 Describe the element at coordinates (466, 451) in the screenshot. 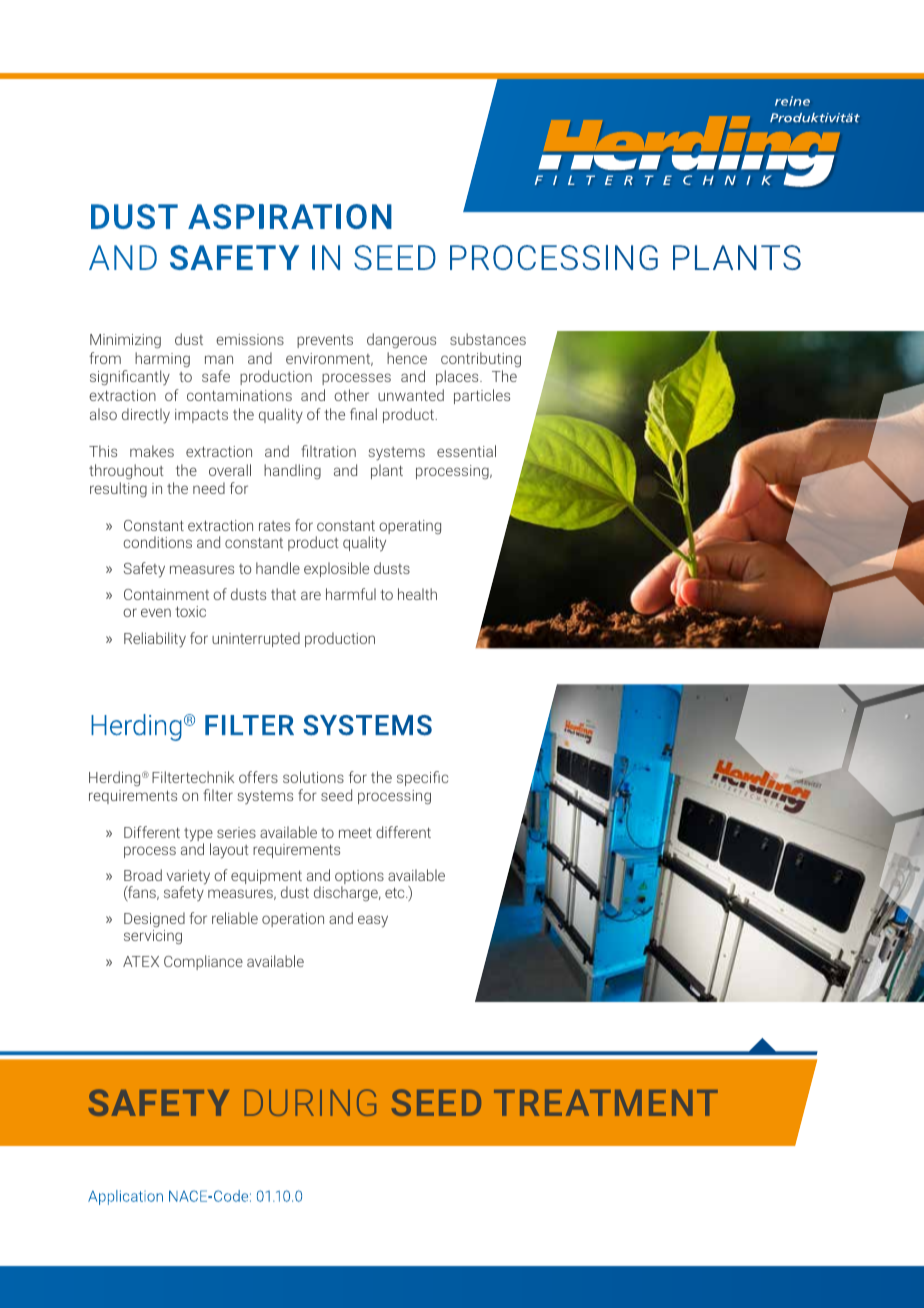

I see `essential` at that location.
